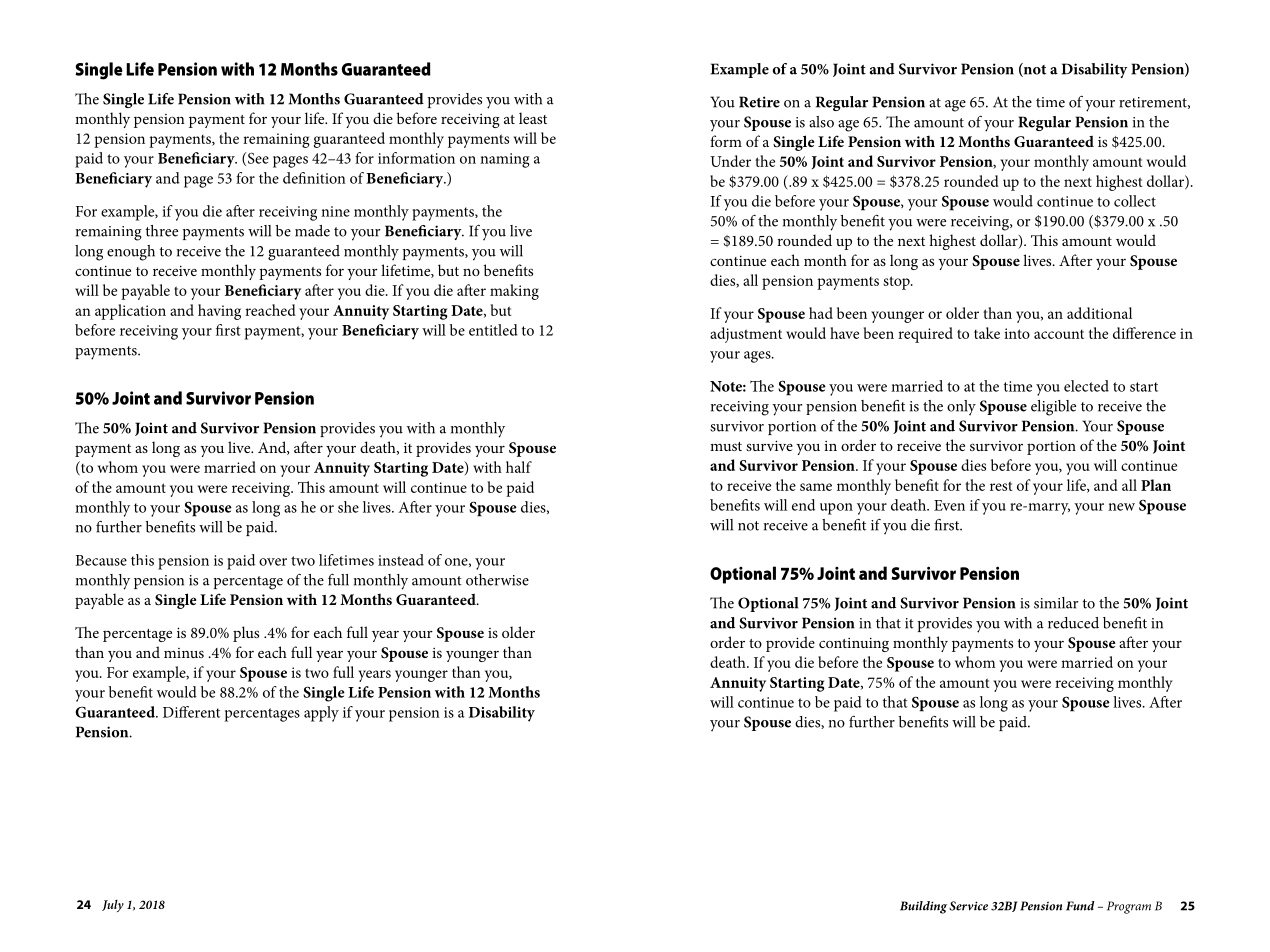  Describe the element at coordinates (348, 507) in the document. I see `she` at that location.
